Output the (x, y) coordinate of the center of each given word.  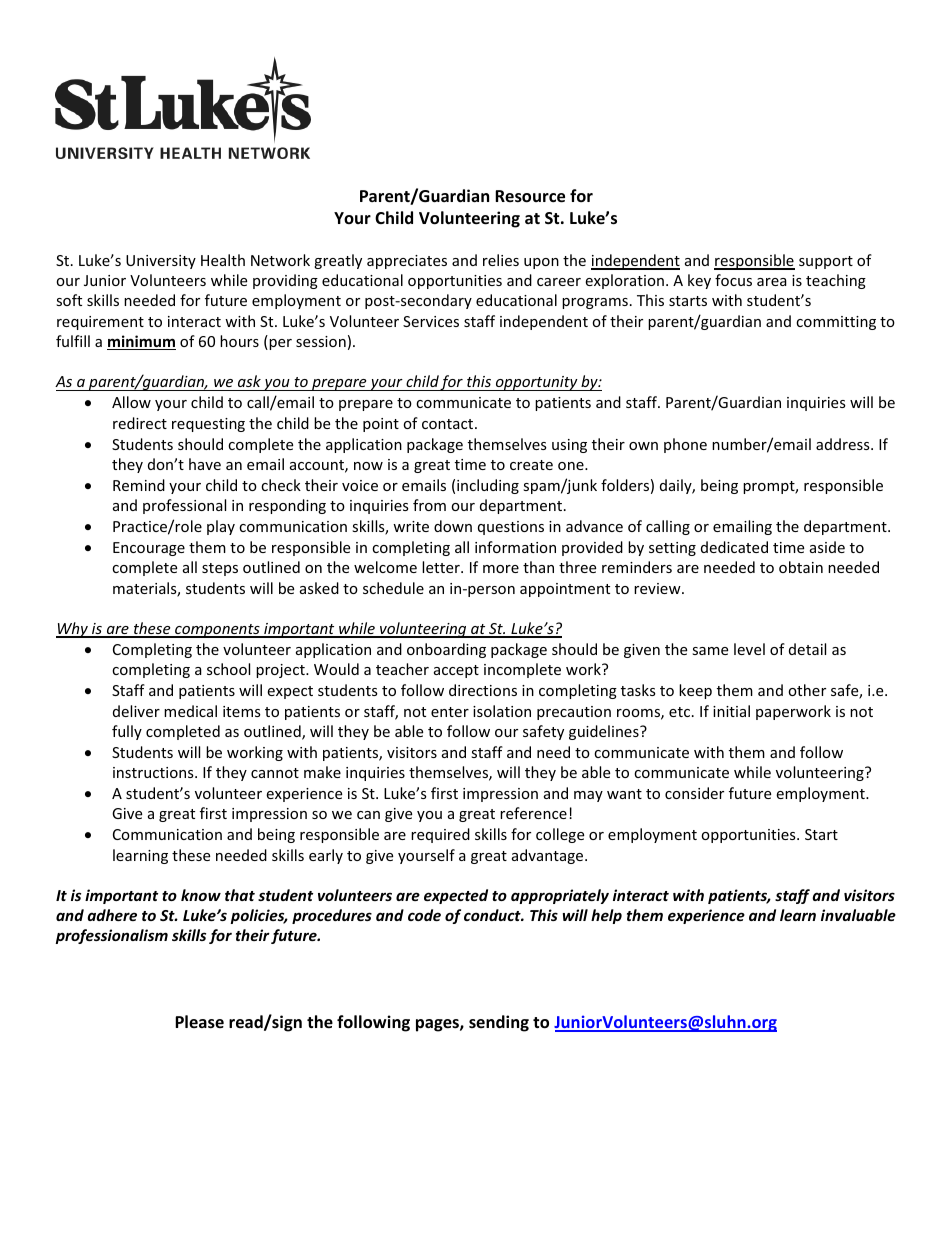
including (488, 486)
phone (685, 445)
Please (199, 1022)
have (205, 464)
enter (450, 712)
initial (731, 711)
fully (127, 732)
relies (501, 260)
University (161, 262)
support (826, 262)
